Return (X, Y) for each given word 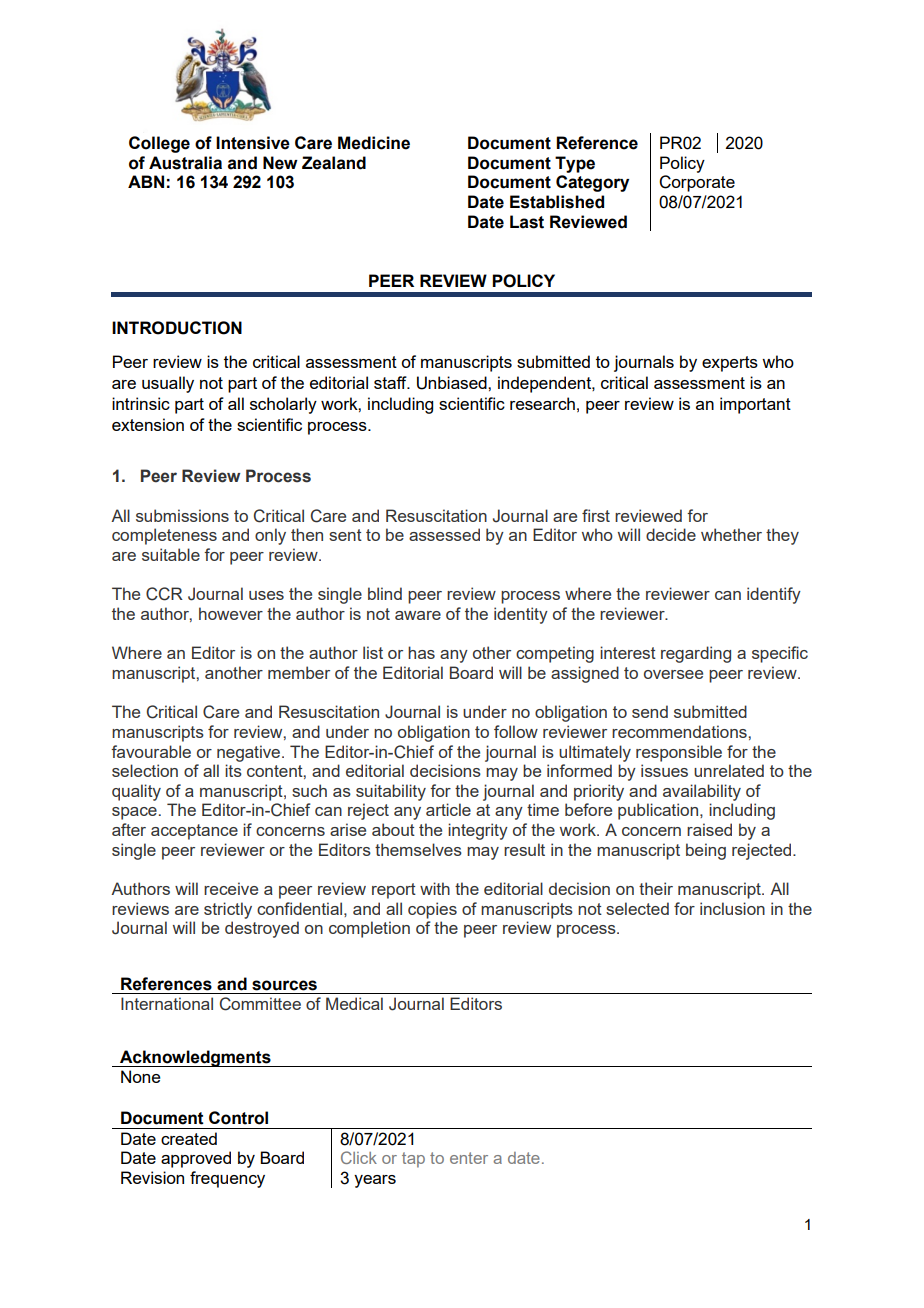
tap (413, 1160)
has (421, 652)
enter (469, 1158)
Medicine (374, 143)
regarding (696, 654)
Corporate (697, 183)
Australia (185, 163)
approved (196, 1159)
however (231, 613)
